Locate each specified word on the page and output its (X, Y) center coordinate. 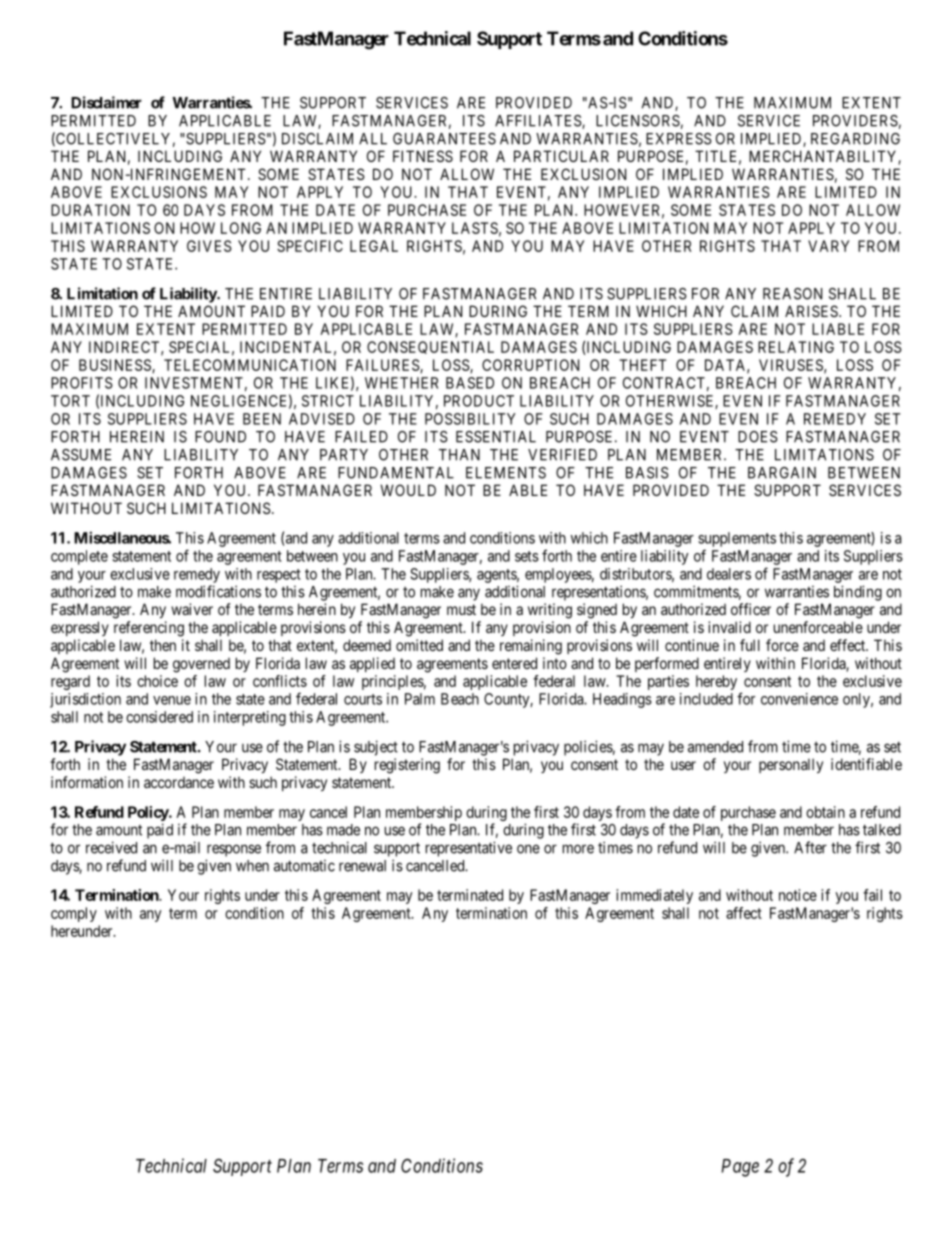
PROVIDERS (855, 121)
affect (744, 913)
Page (740, 1168)
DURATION (90, 210)
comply (74, 914)
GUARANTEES (444, 139)
